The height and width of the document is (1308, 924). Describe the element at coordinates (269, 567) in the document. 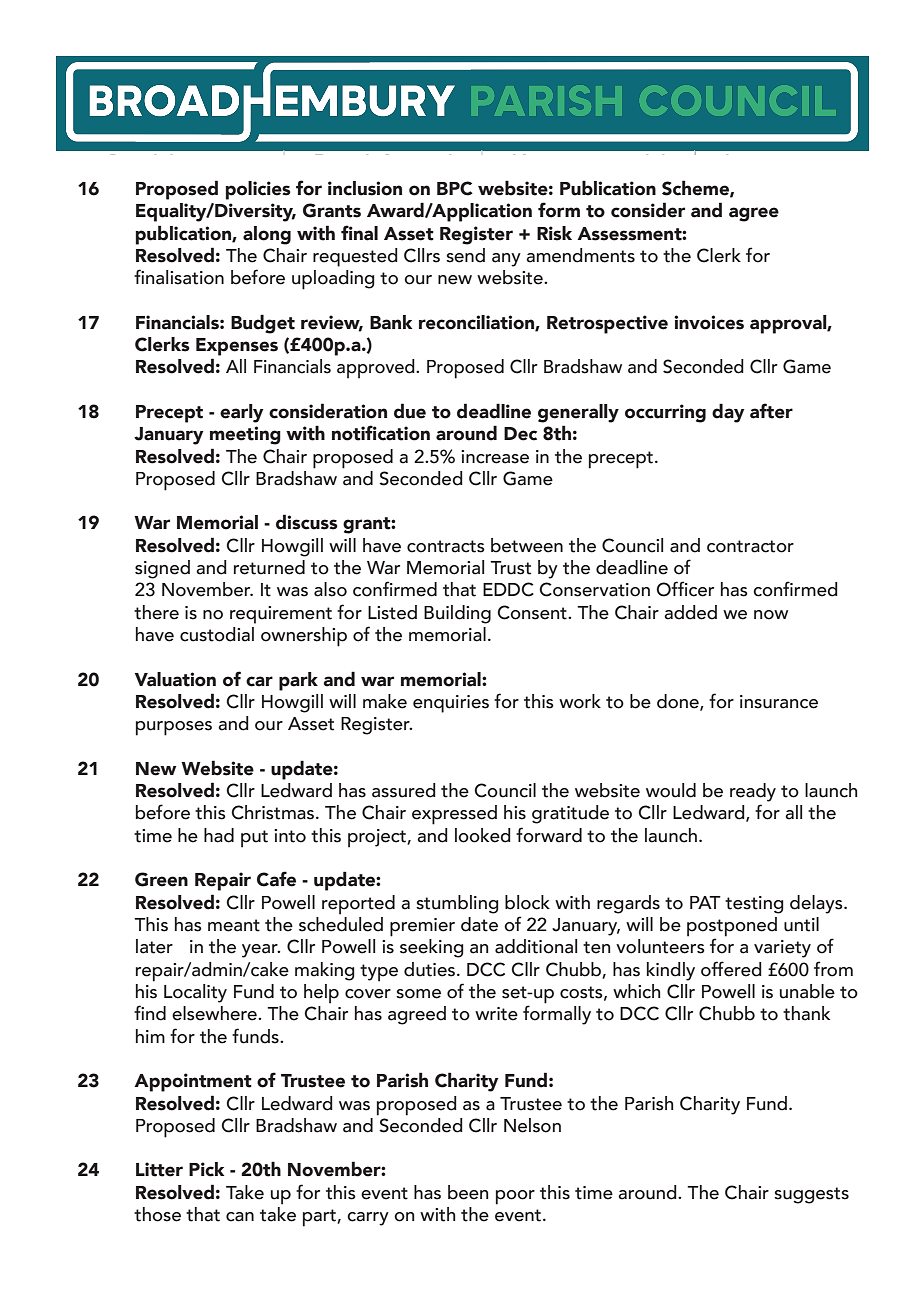

I see `returned` at that location.
